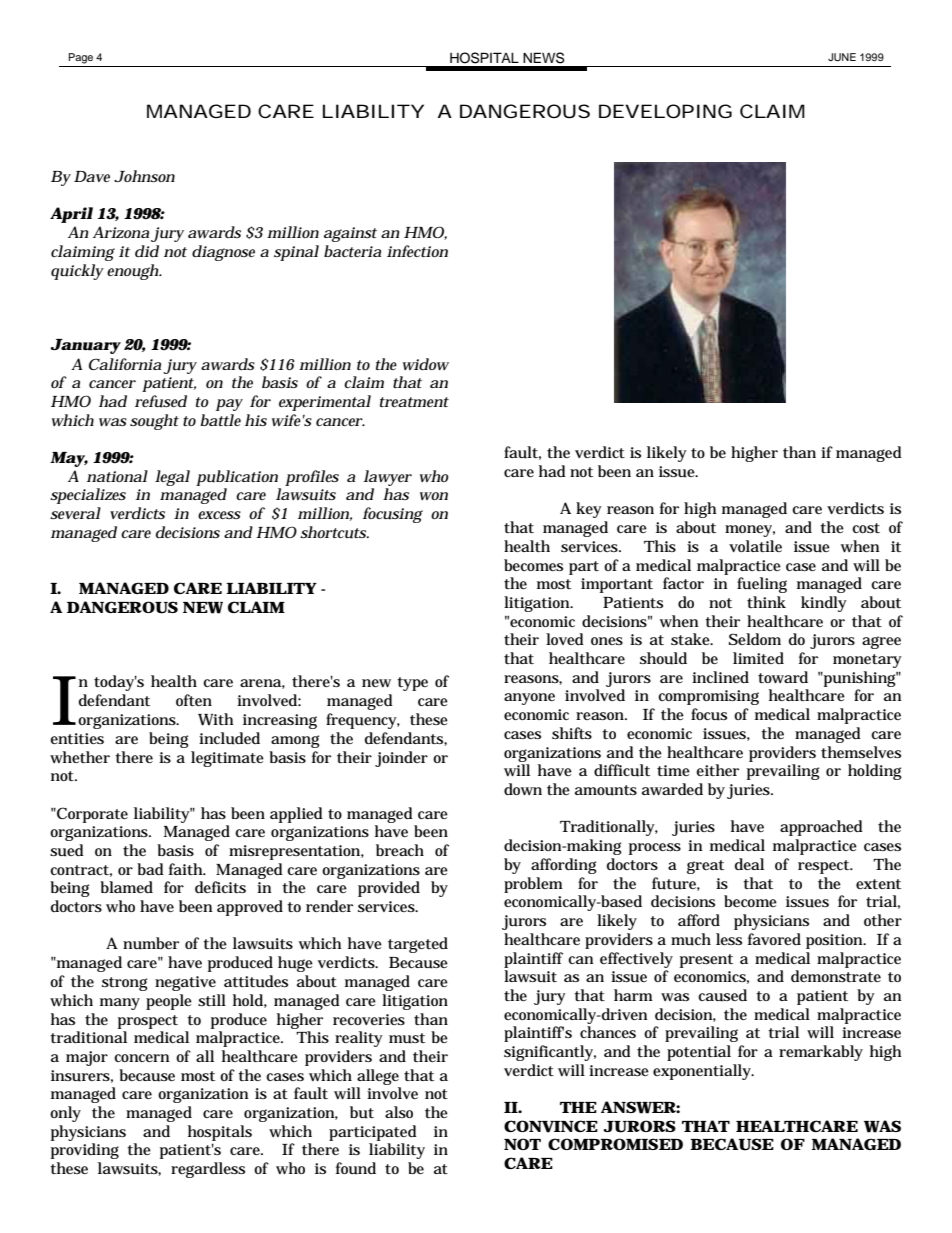 This page has height=1233, width=952. Describe the element at coordinates (194, 700) in the page. I see `often` at that location.
